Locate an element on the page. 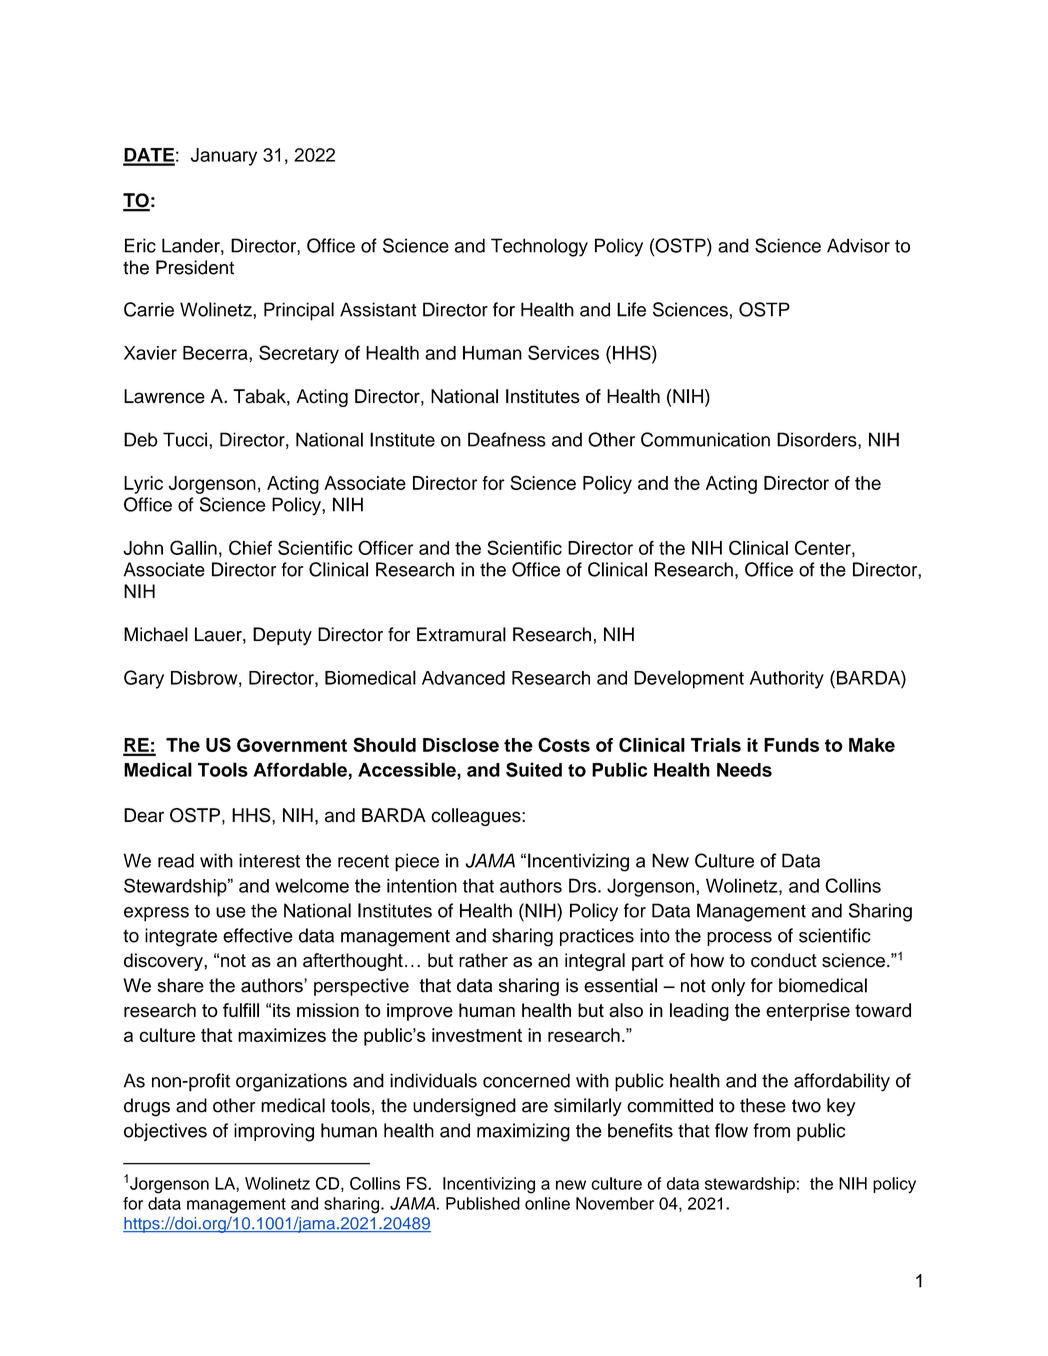 This image has width=1048, height=1356. Advanced is located at coordinates (463, 678).
